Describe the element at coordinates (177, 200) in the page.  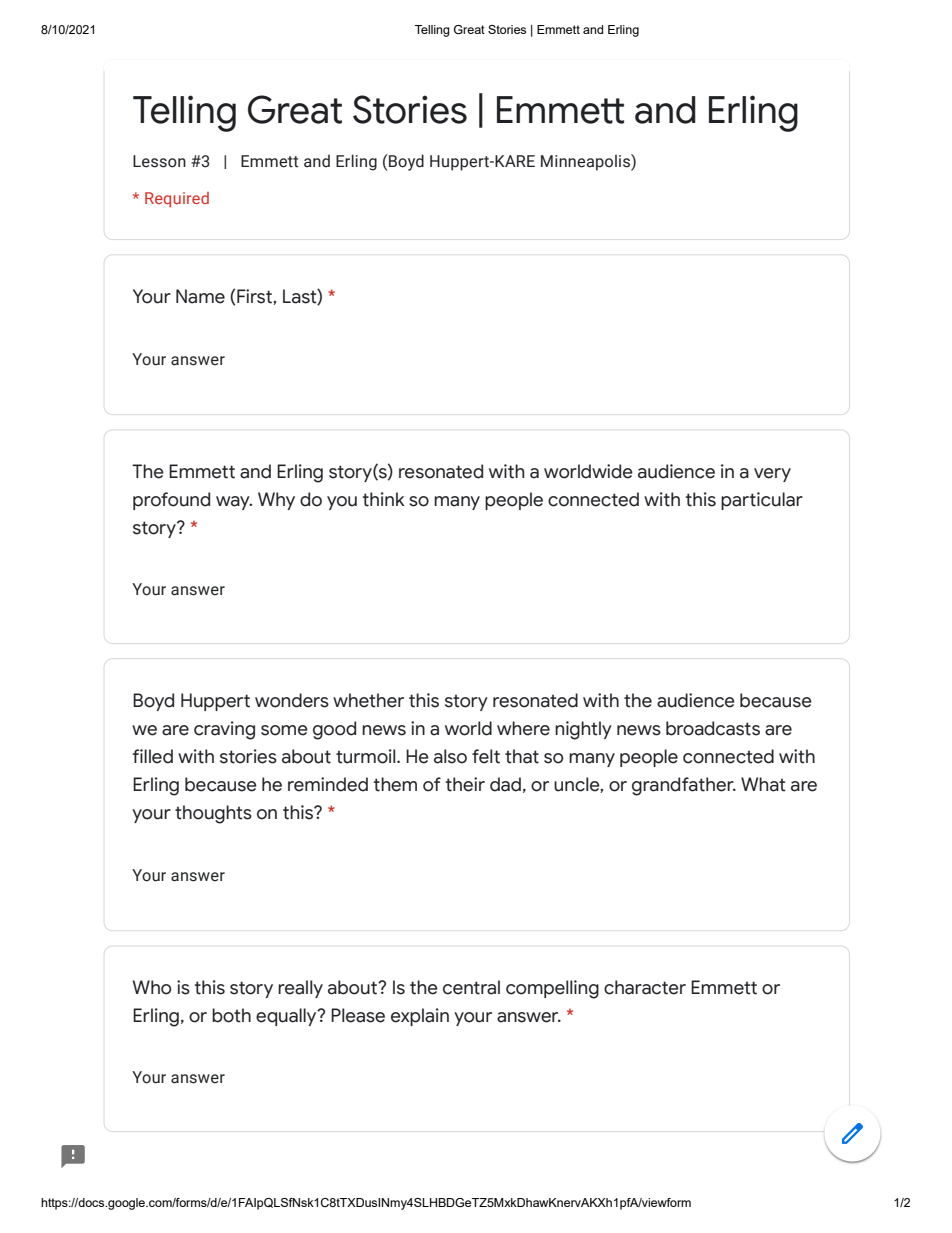
I see `Required` at that location.
